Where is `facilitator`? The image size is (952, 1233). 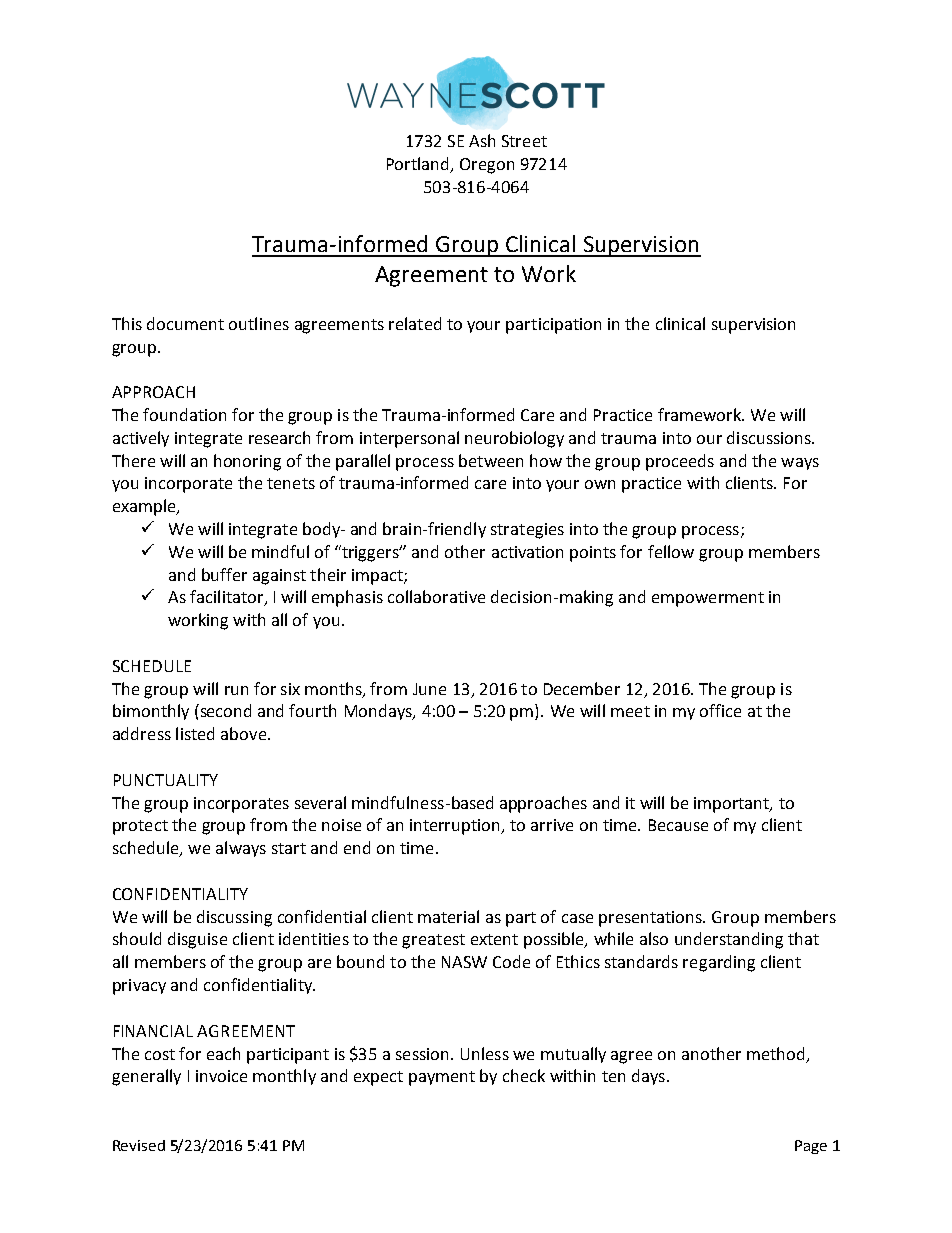
facilitator is located at coordinates (228, 598).
